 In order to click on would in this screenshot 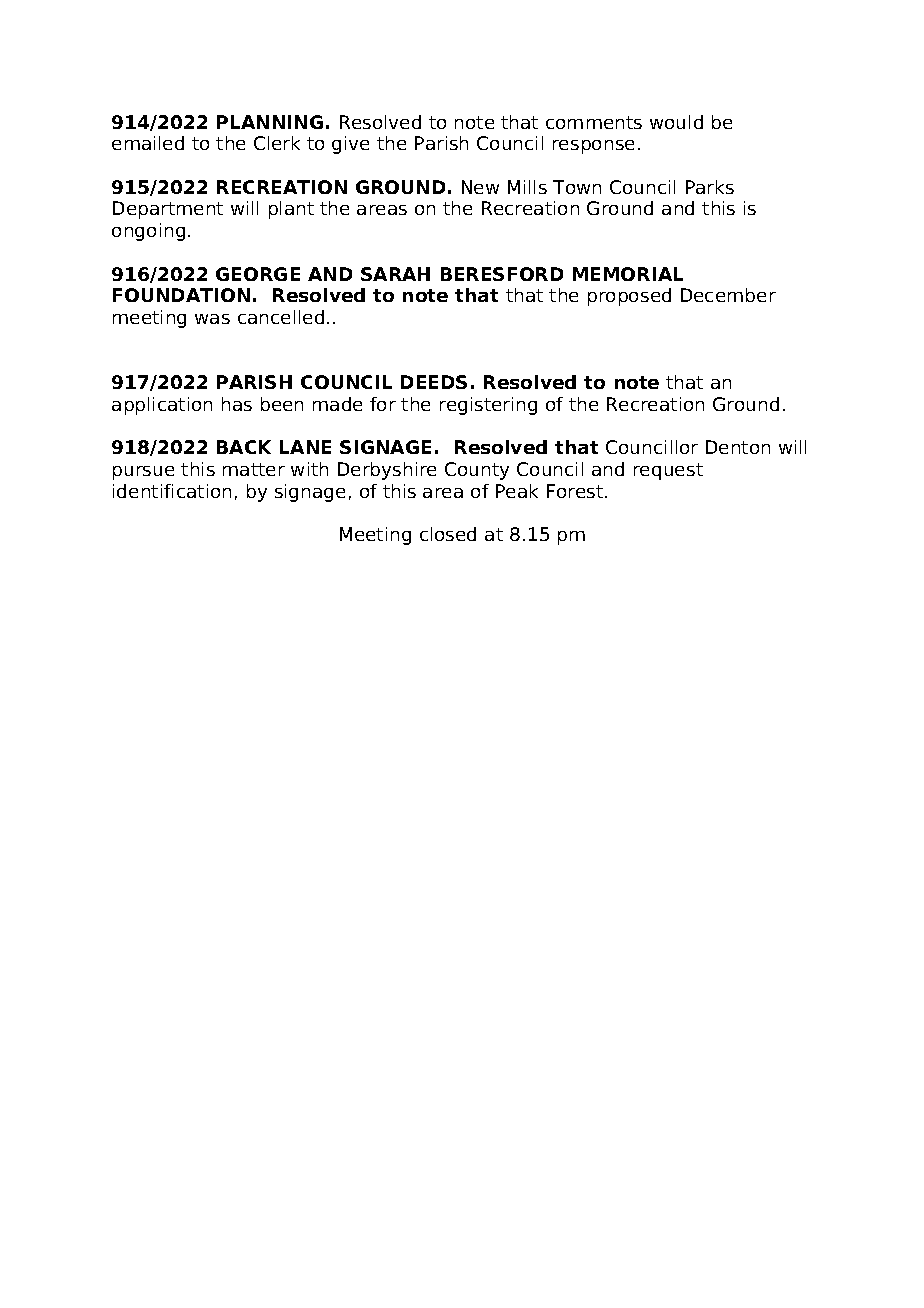, I will do `click(676, 122)`.
